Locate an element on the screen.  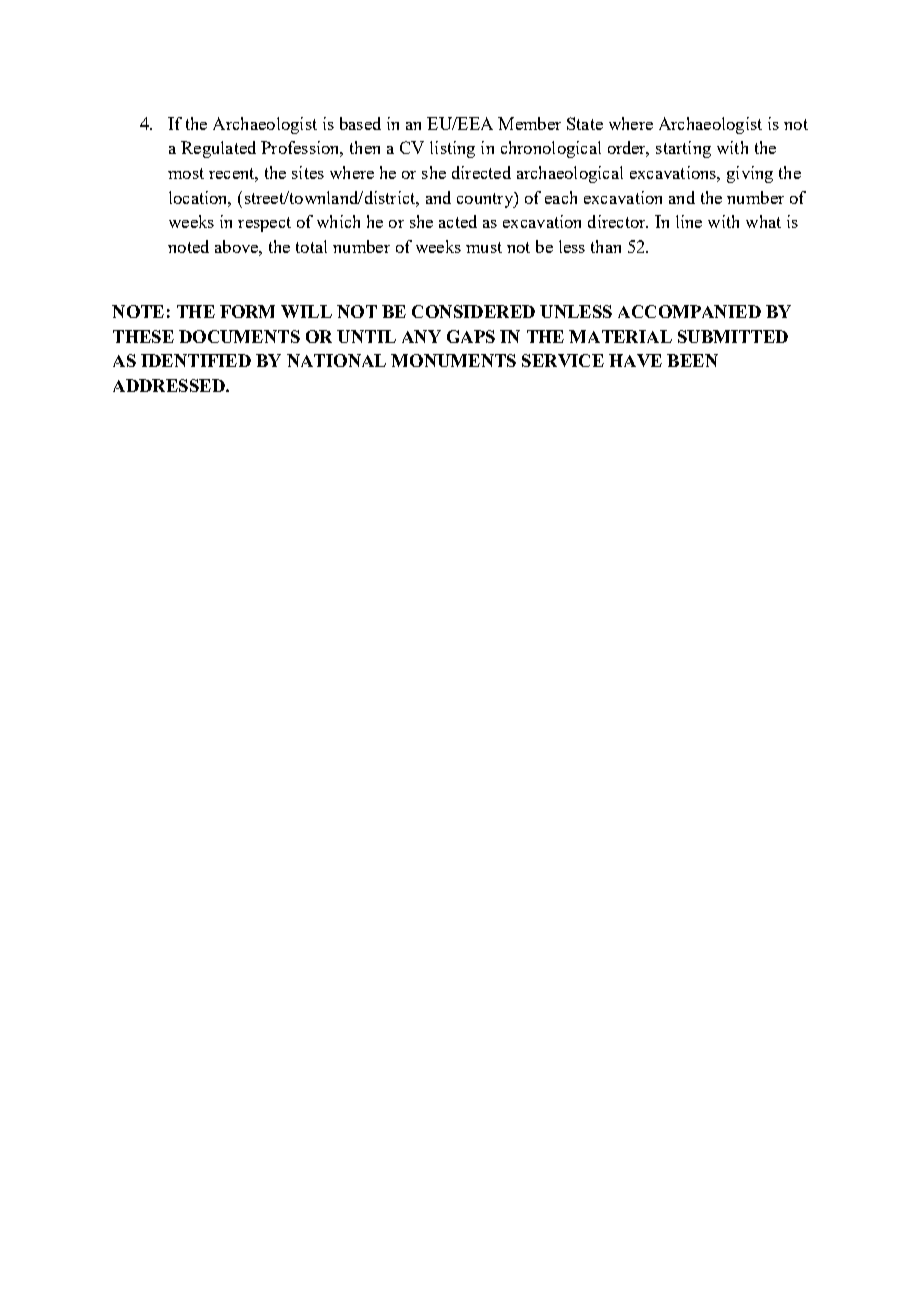
must is located at coordinates (484, 247).
